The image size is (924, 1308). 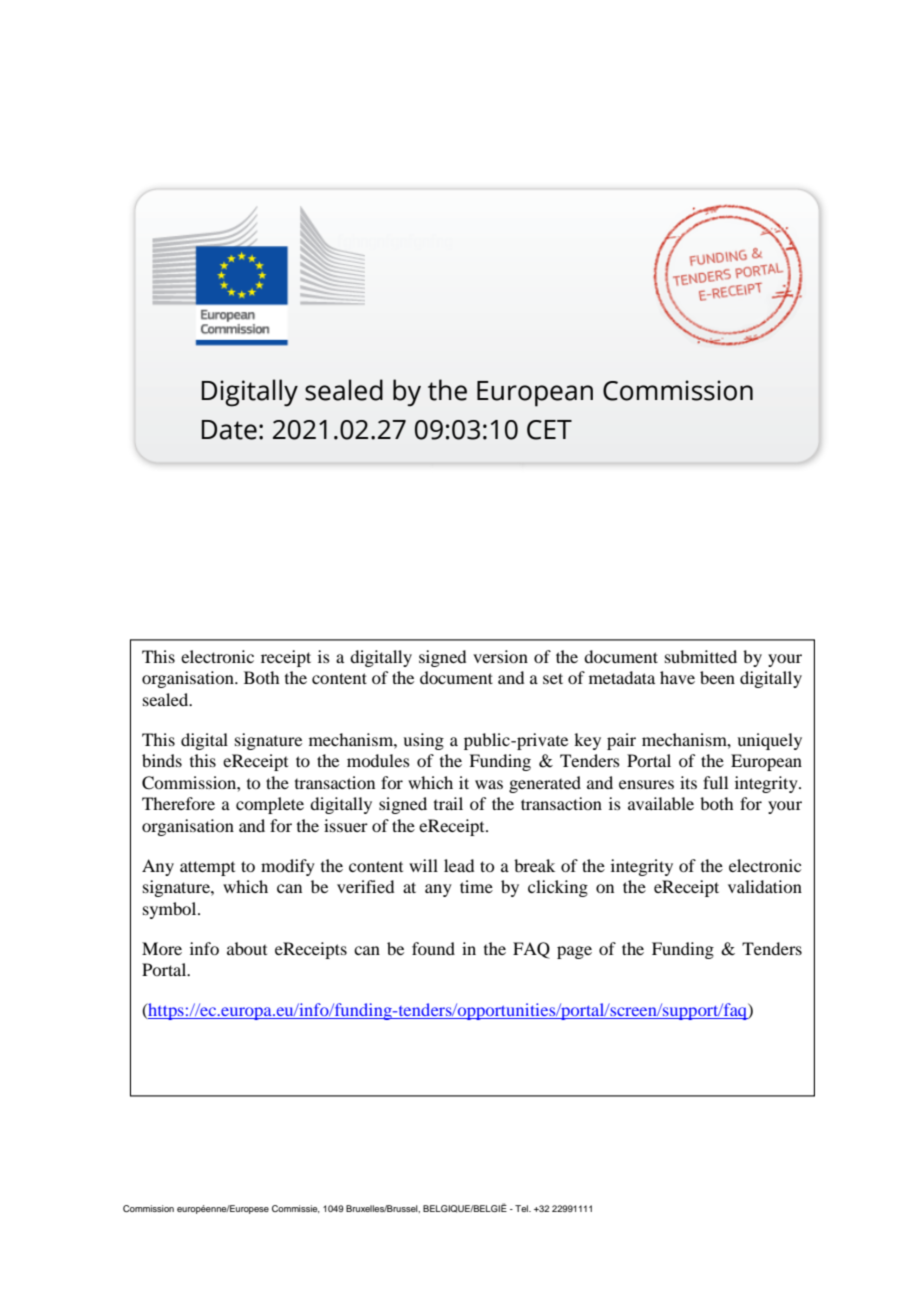 I want to click on submitted, so click(x=701, y=656).
